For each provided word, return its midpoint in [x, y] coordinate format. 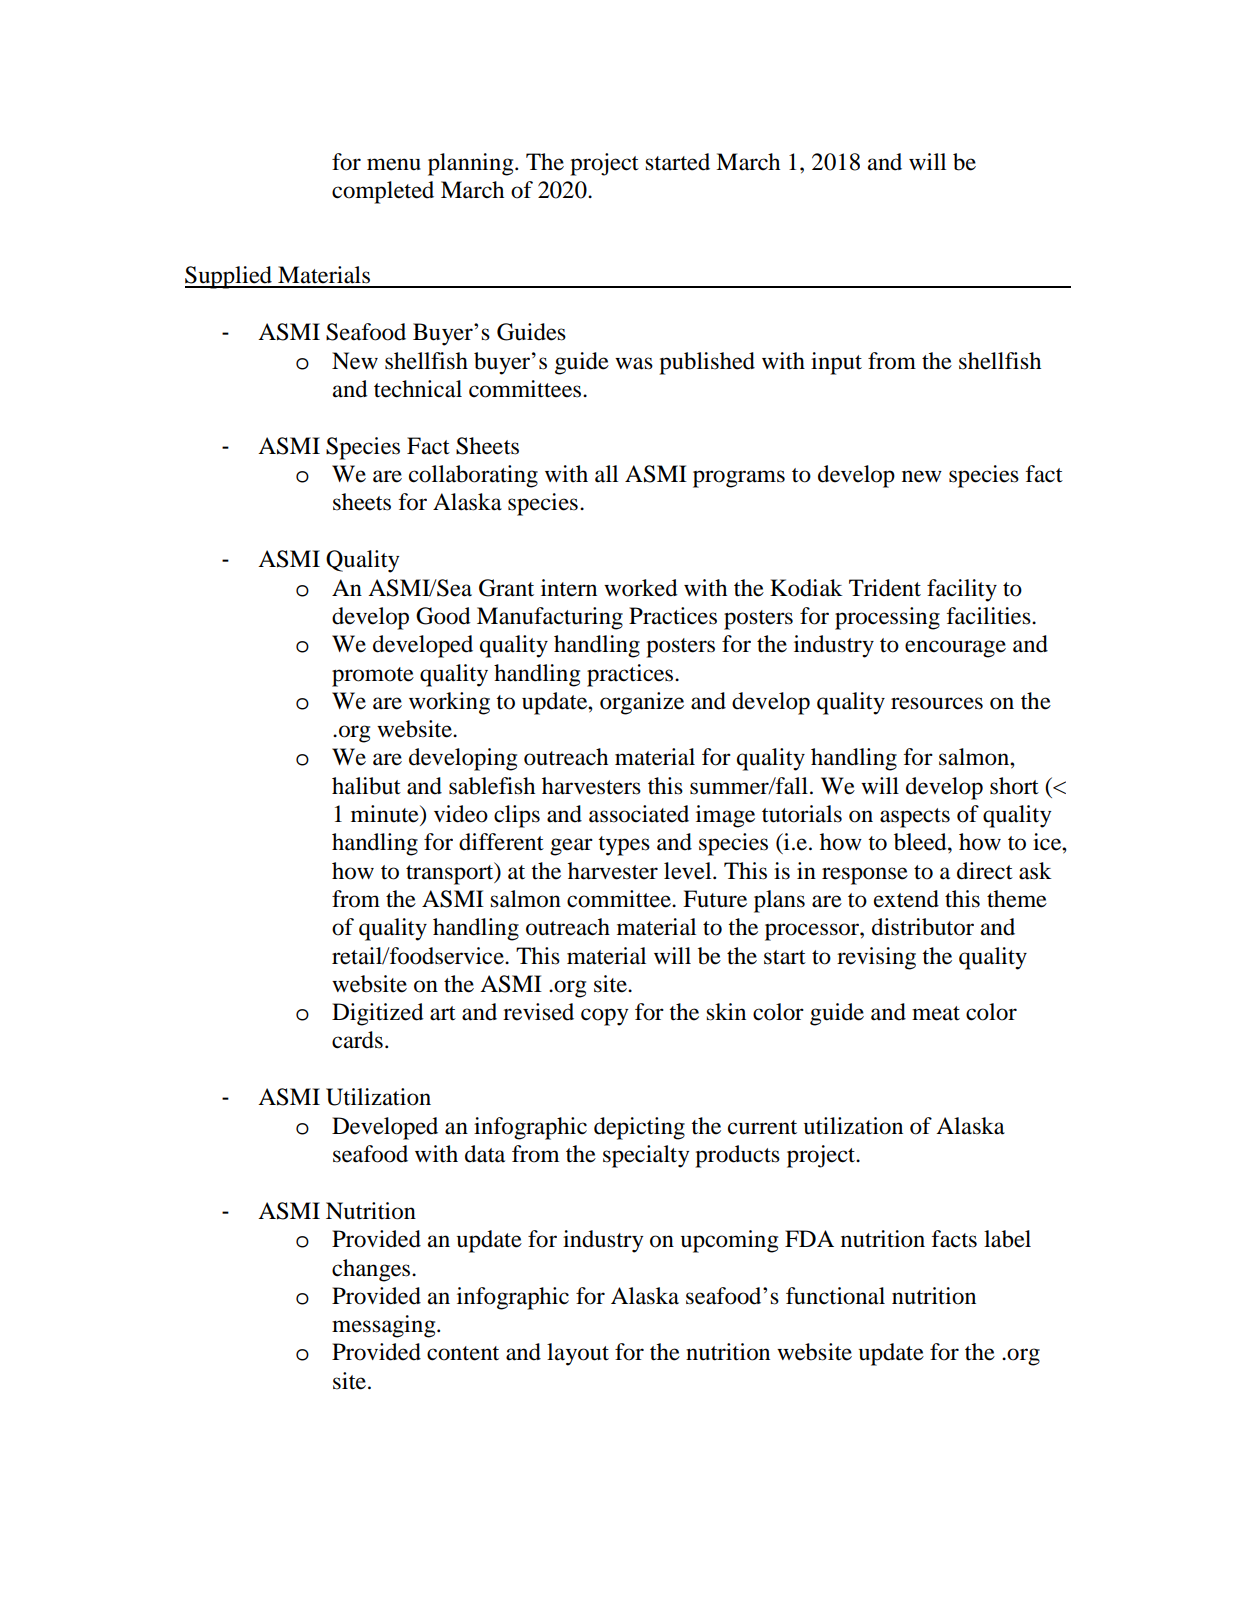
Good [443, 616]
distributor [923, 927]
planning [472, 164]
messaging [385, 1326]
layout [578, 1354]
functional [835, 1296]
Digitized [378, 1014]
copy [605, 1017]
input [836, 363]
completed [383, 192]
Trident [885, 588]
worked [641, 588]
